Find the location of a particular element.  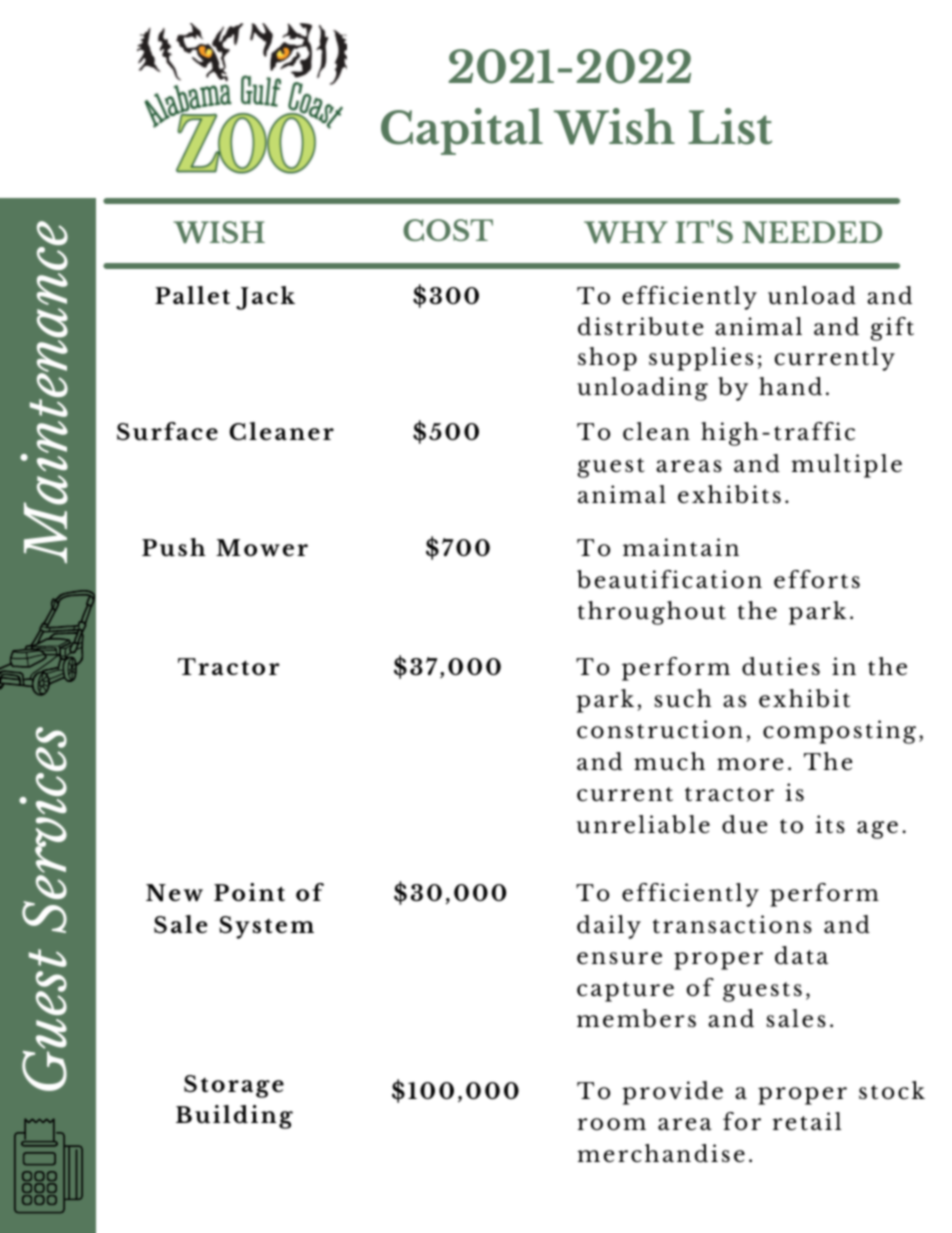

Jack is located at coordinates (265, 298).
